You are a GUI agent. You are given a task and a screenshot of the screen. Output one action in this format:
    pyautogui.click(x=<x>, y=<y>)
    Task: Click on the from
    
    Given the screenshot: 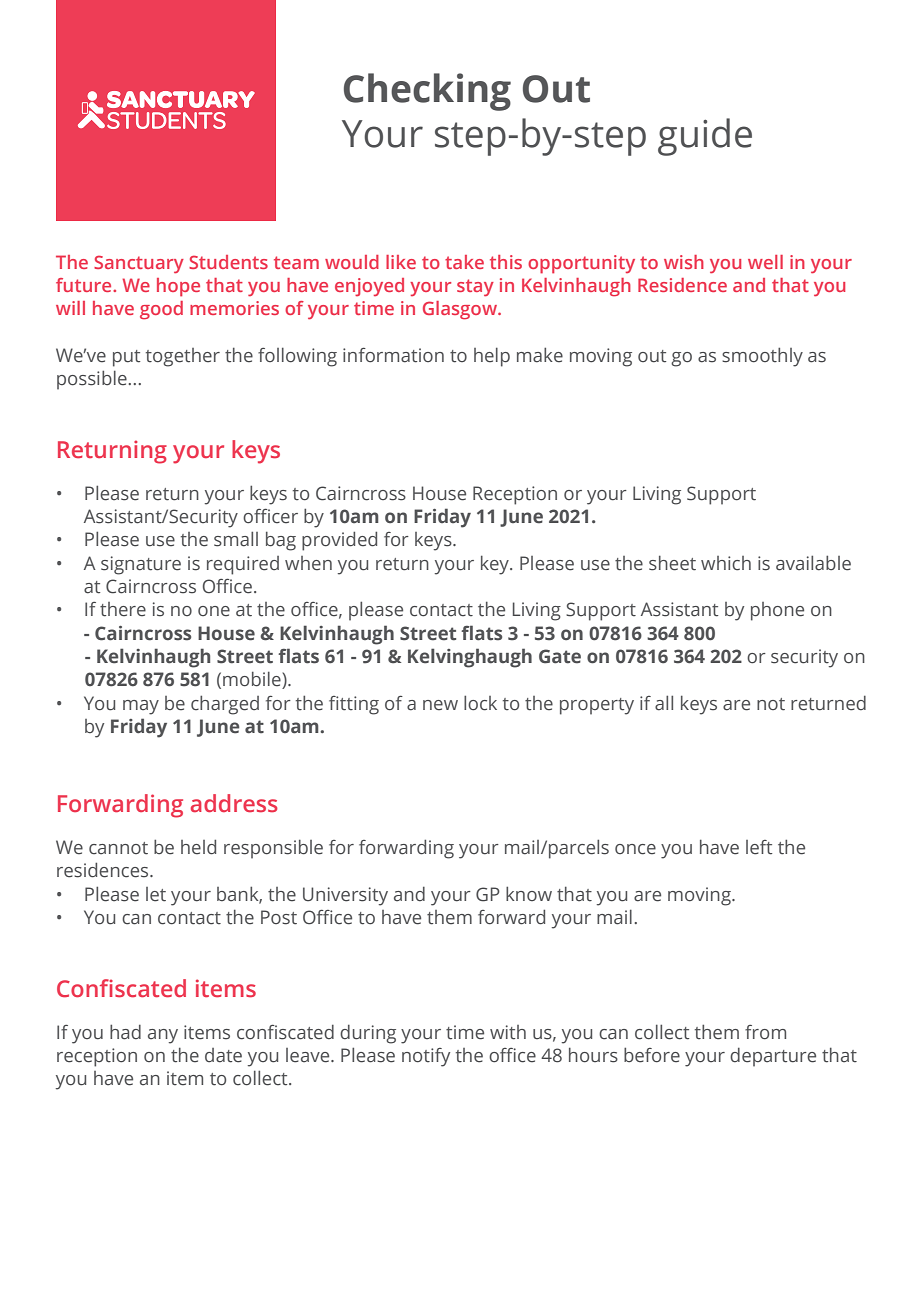 What is the action you would take?
    pyautogui.click(x=765, y=1032)
